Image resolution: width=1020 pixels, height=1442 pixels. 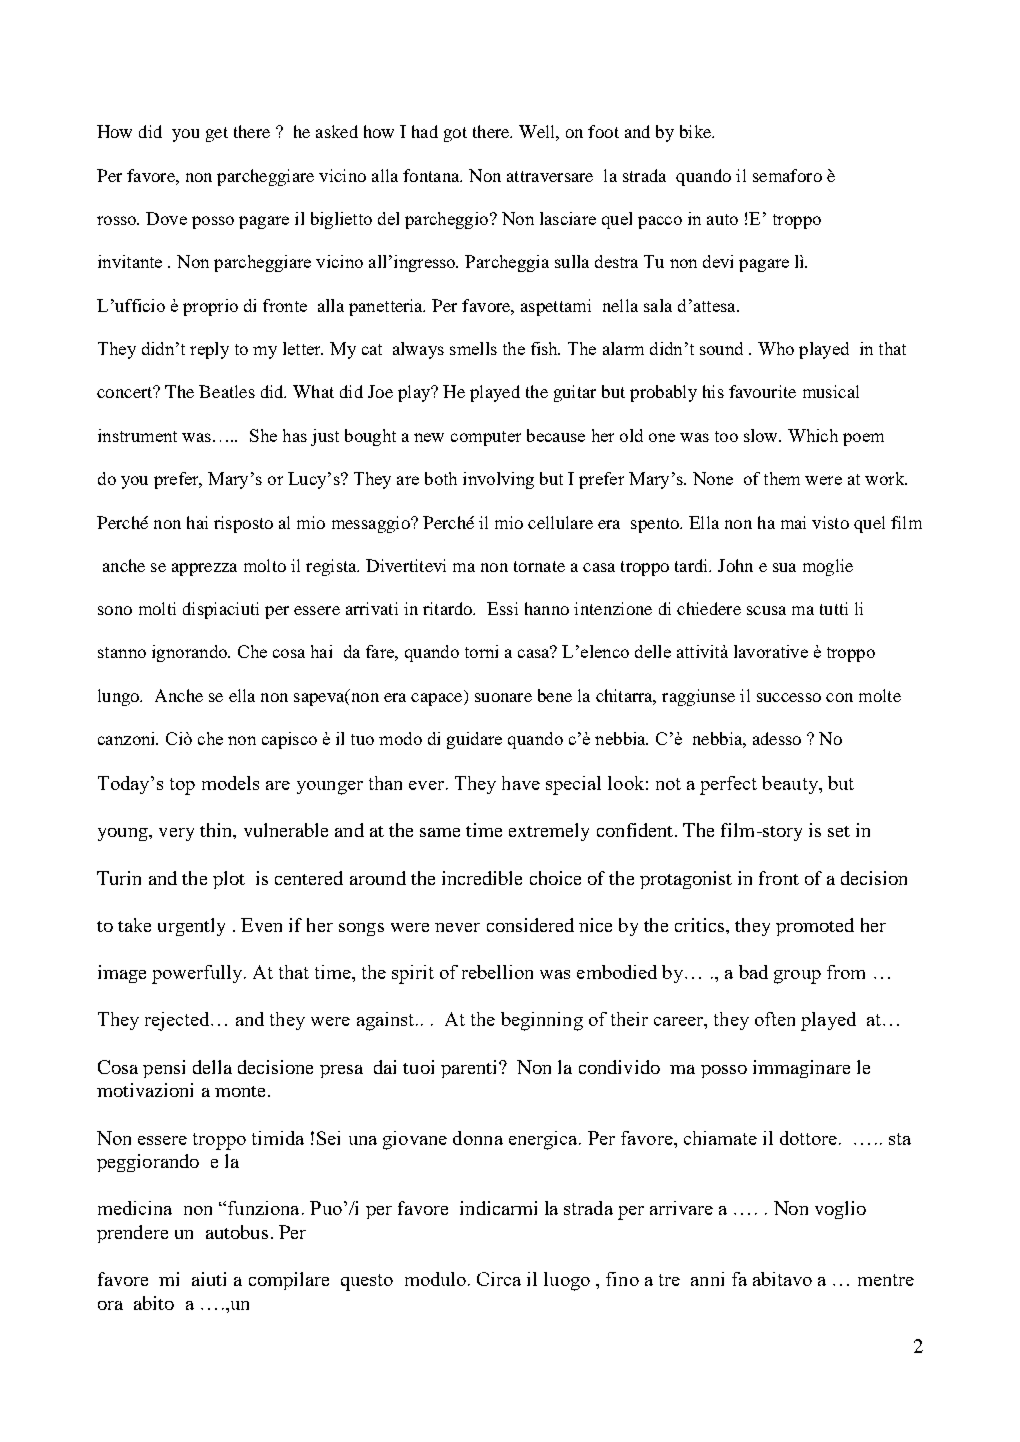 I want to click on bike, so click(x=696, y=131).
